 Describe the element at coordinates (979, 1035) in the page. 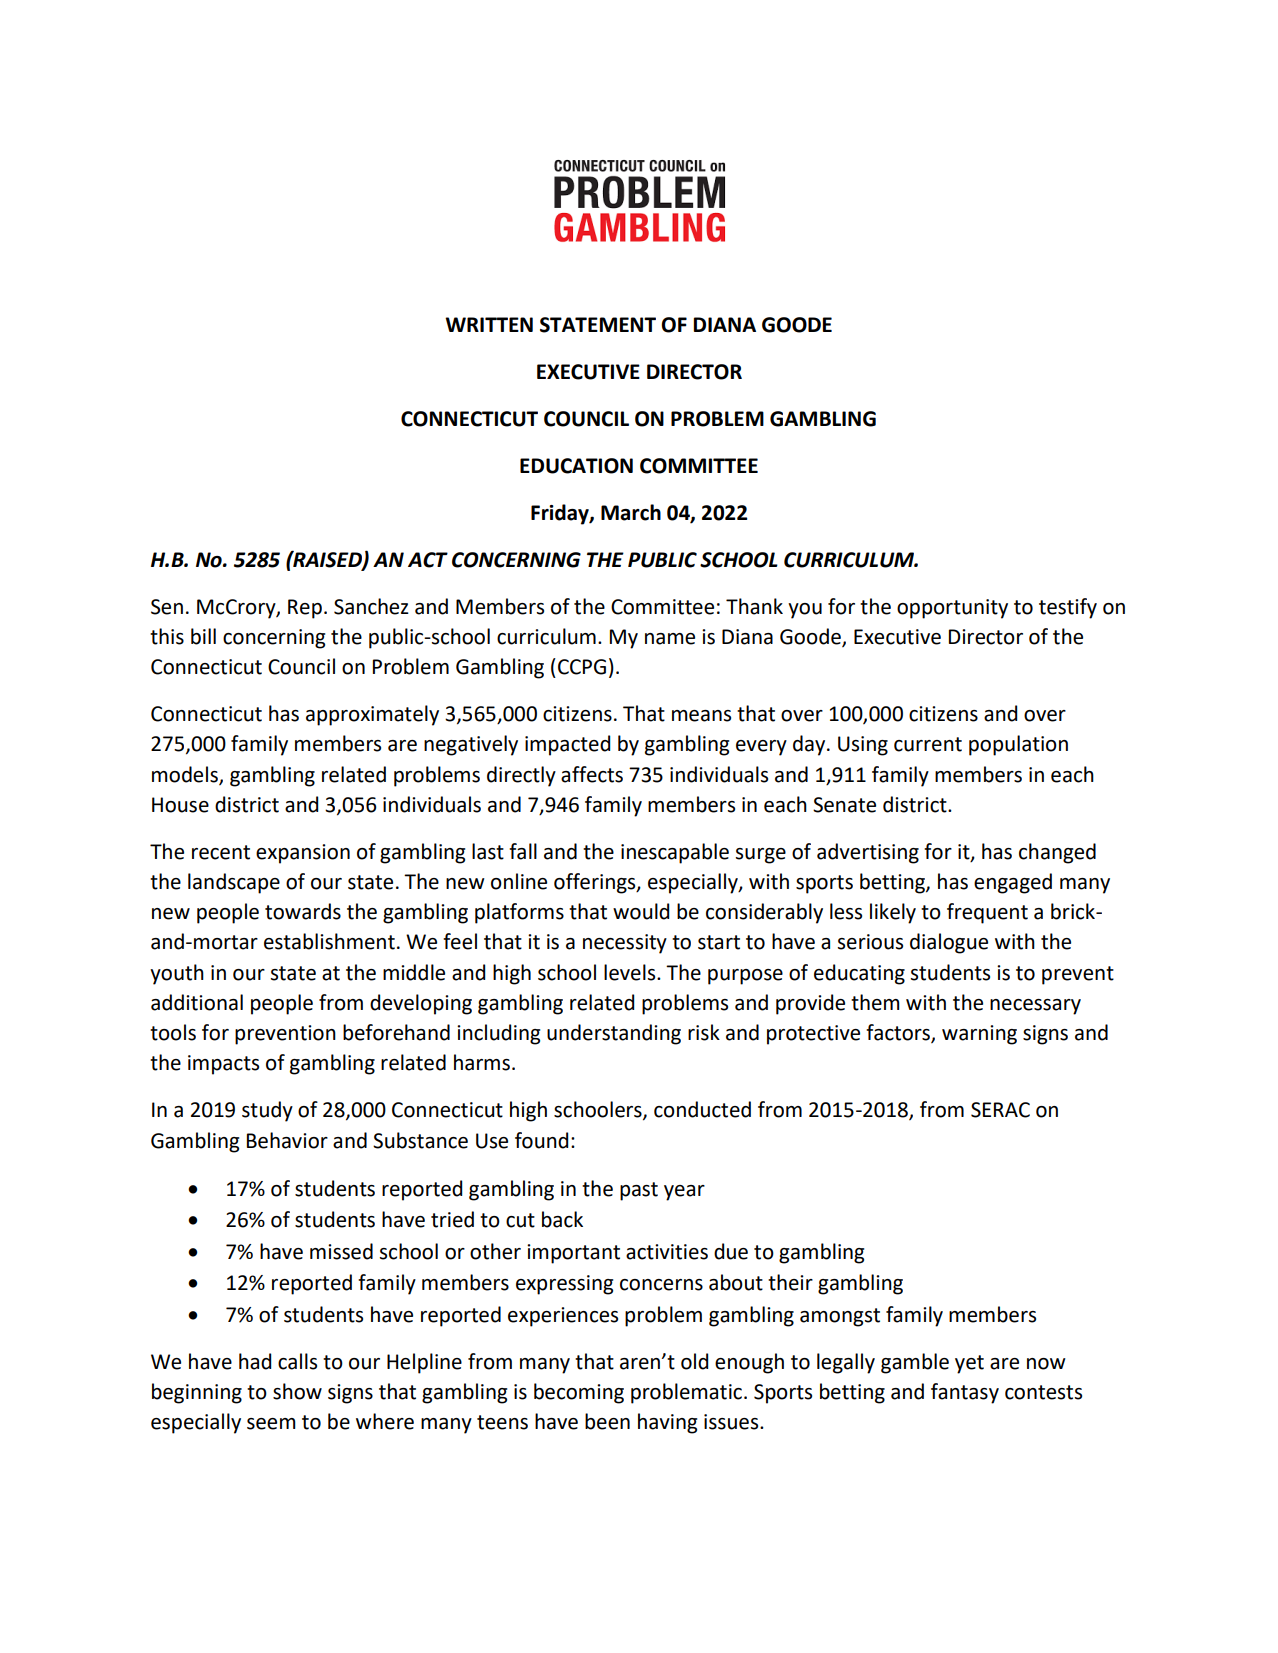

I see `warning` at that location.
